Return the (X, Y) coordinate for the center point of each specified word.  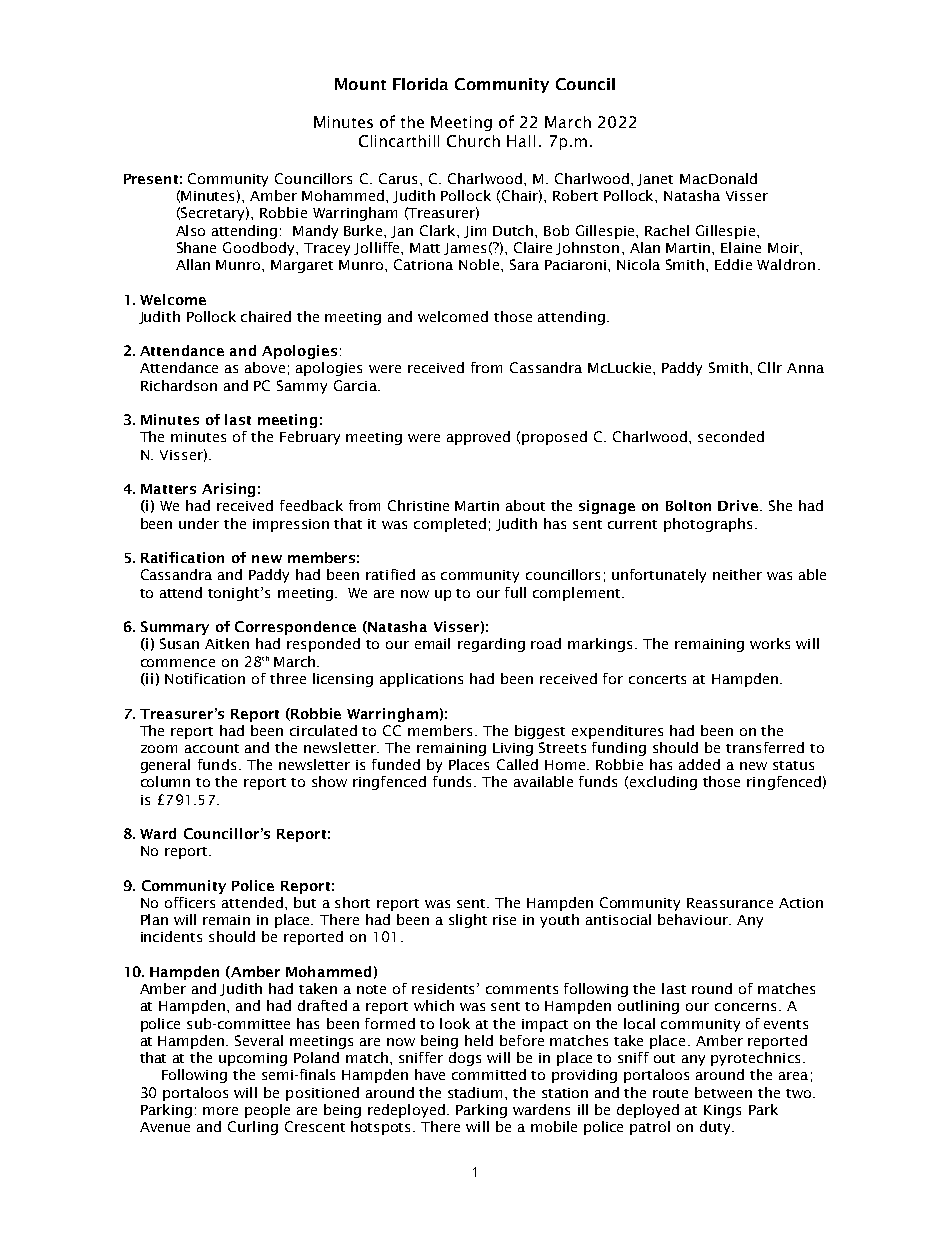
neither (737, 574)
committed (489, 1074)
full (515, 592)
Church (473, 141)
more (220, 1111)
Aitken (227, 643)
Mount (360, 84)
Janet (655, 180)
